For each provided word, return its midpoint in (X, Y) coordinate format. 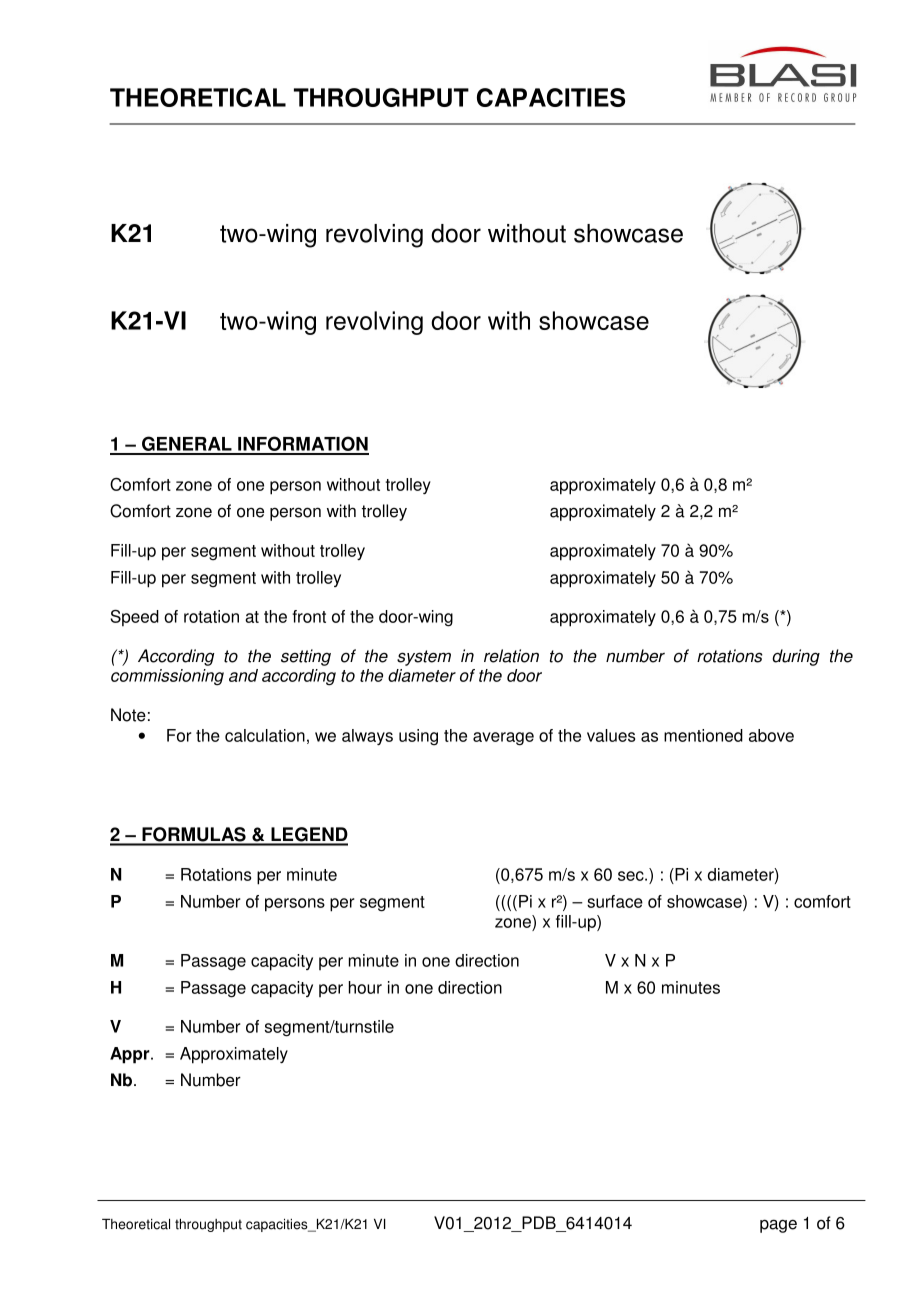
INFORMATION (302, 445)
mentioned (703, 735)
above (771, 735)
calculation (265, 735)
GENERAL (187, 445)
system (424, 658)
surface (615, 901)
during (796, 657)
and (243, 675)
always (367, 737)
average (503, 739)
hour (365, 987)
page (778, 1226)
